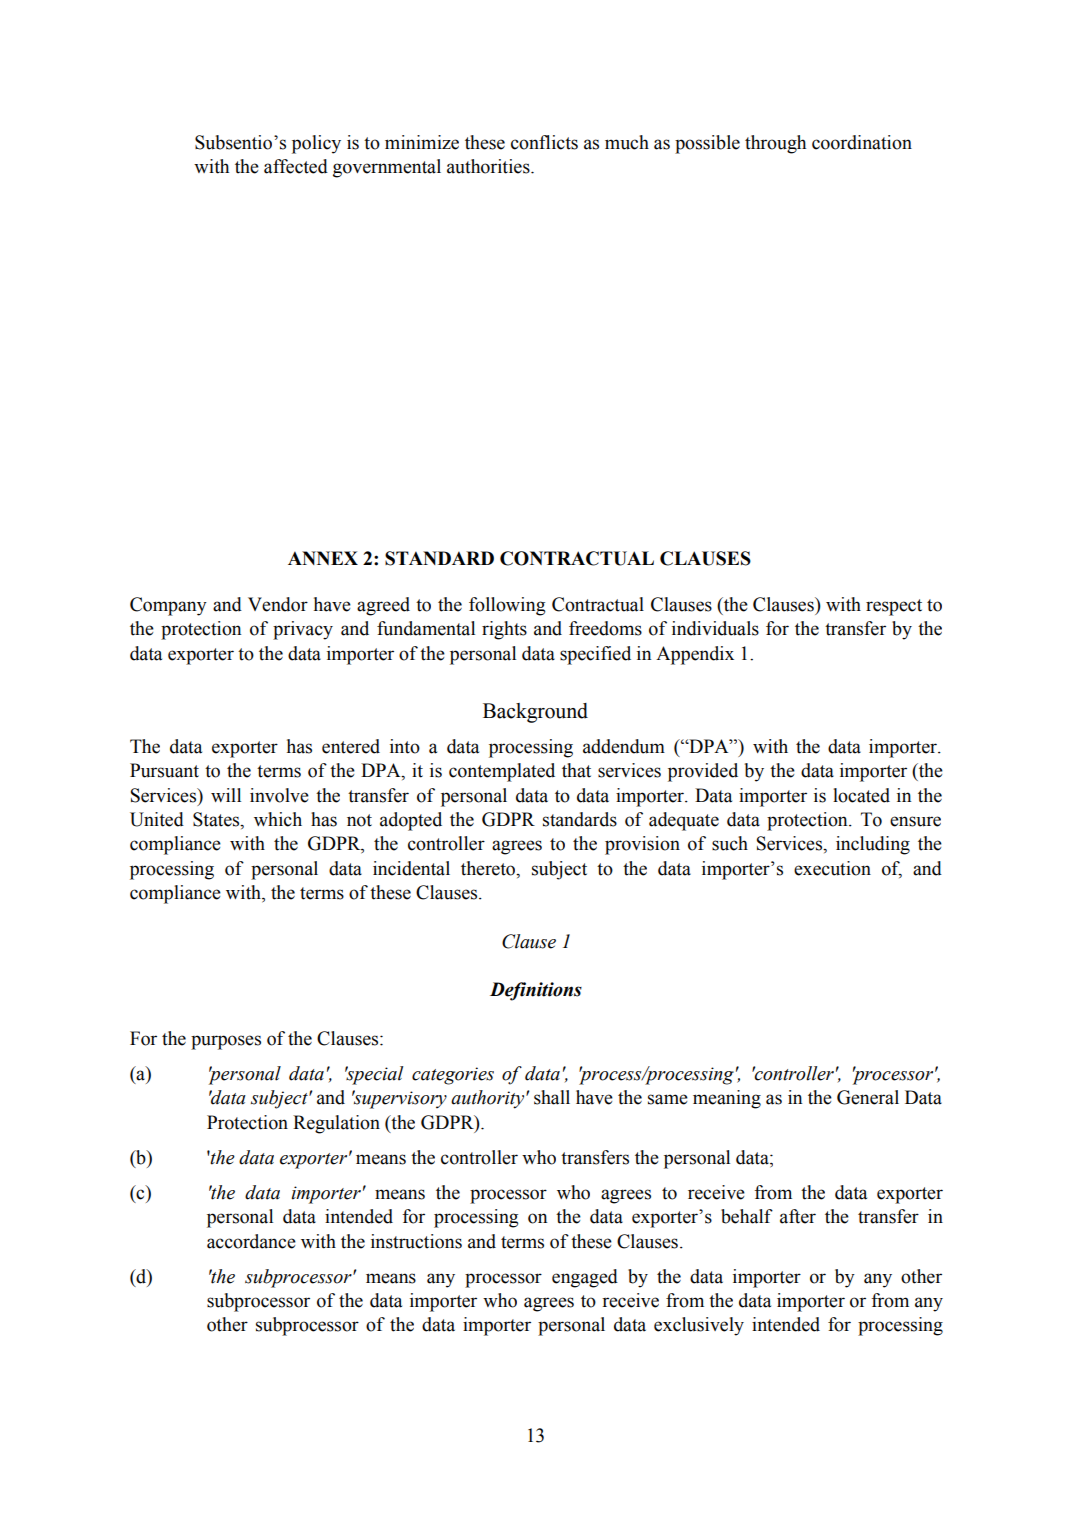 The height and width of the page is (1518, 1073). Describe the element at coordinates (536, 991) in the page. I see `Definitions` at that location.
